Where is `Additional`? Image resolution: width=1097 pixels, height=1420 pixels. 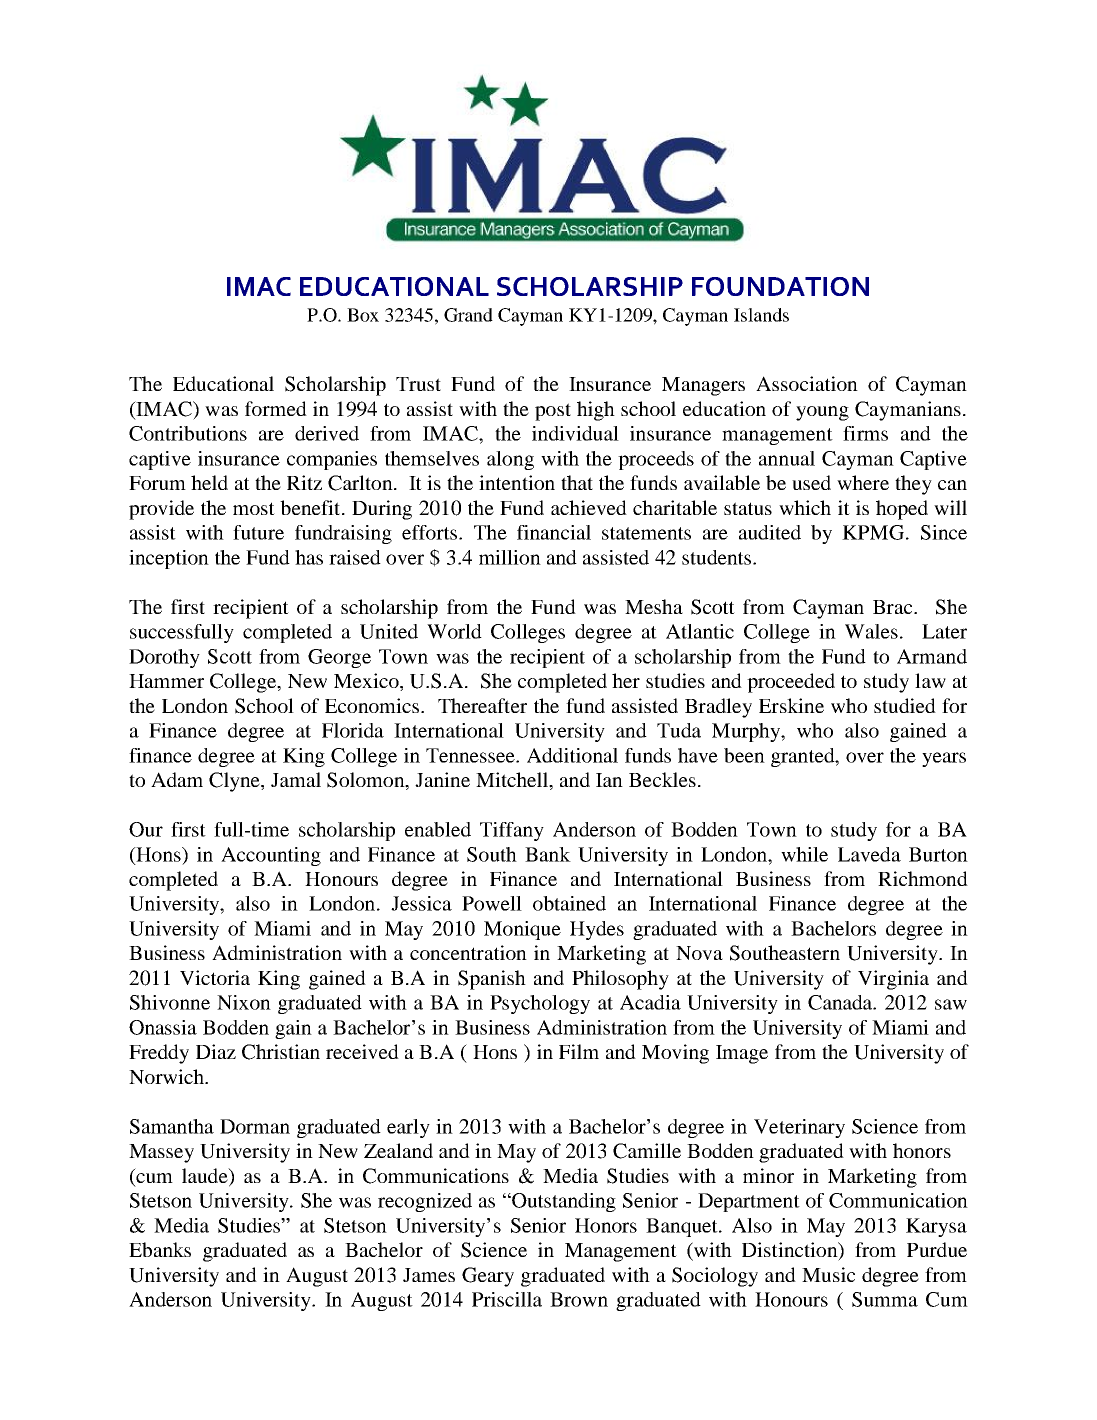 Additional is located at coordinates (572, 755).
